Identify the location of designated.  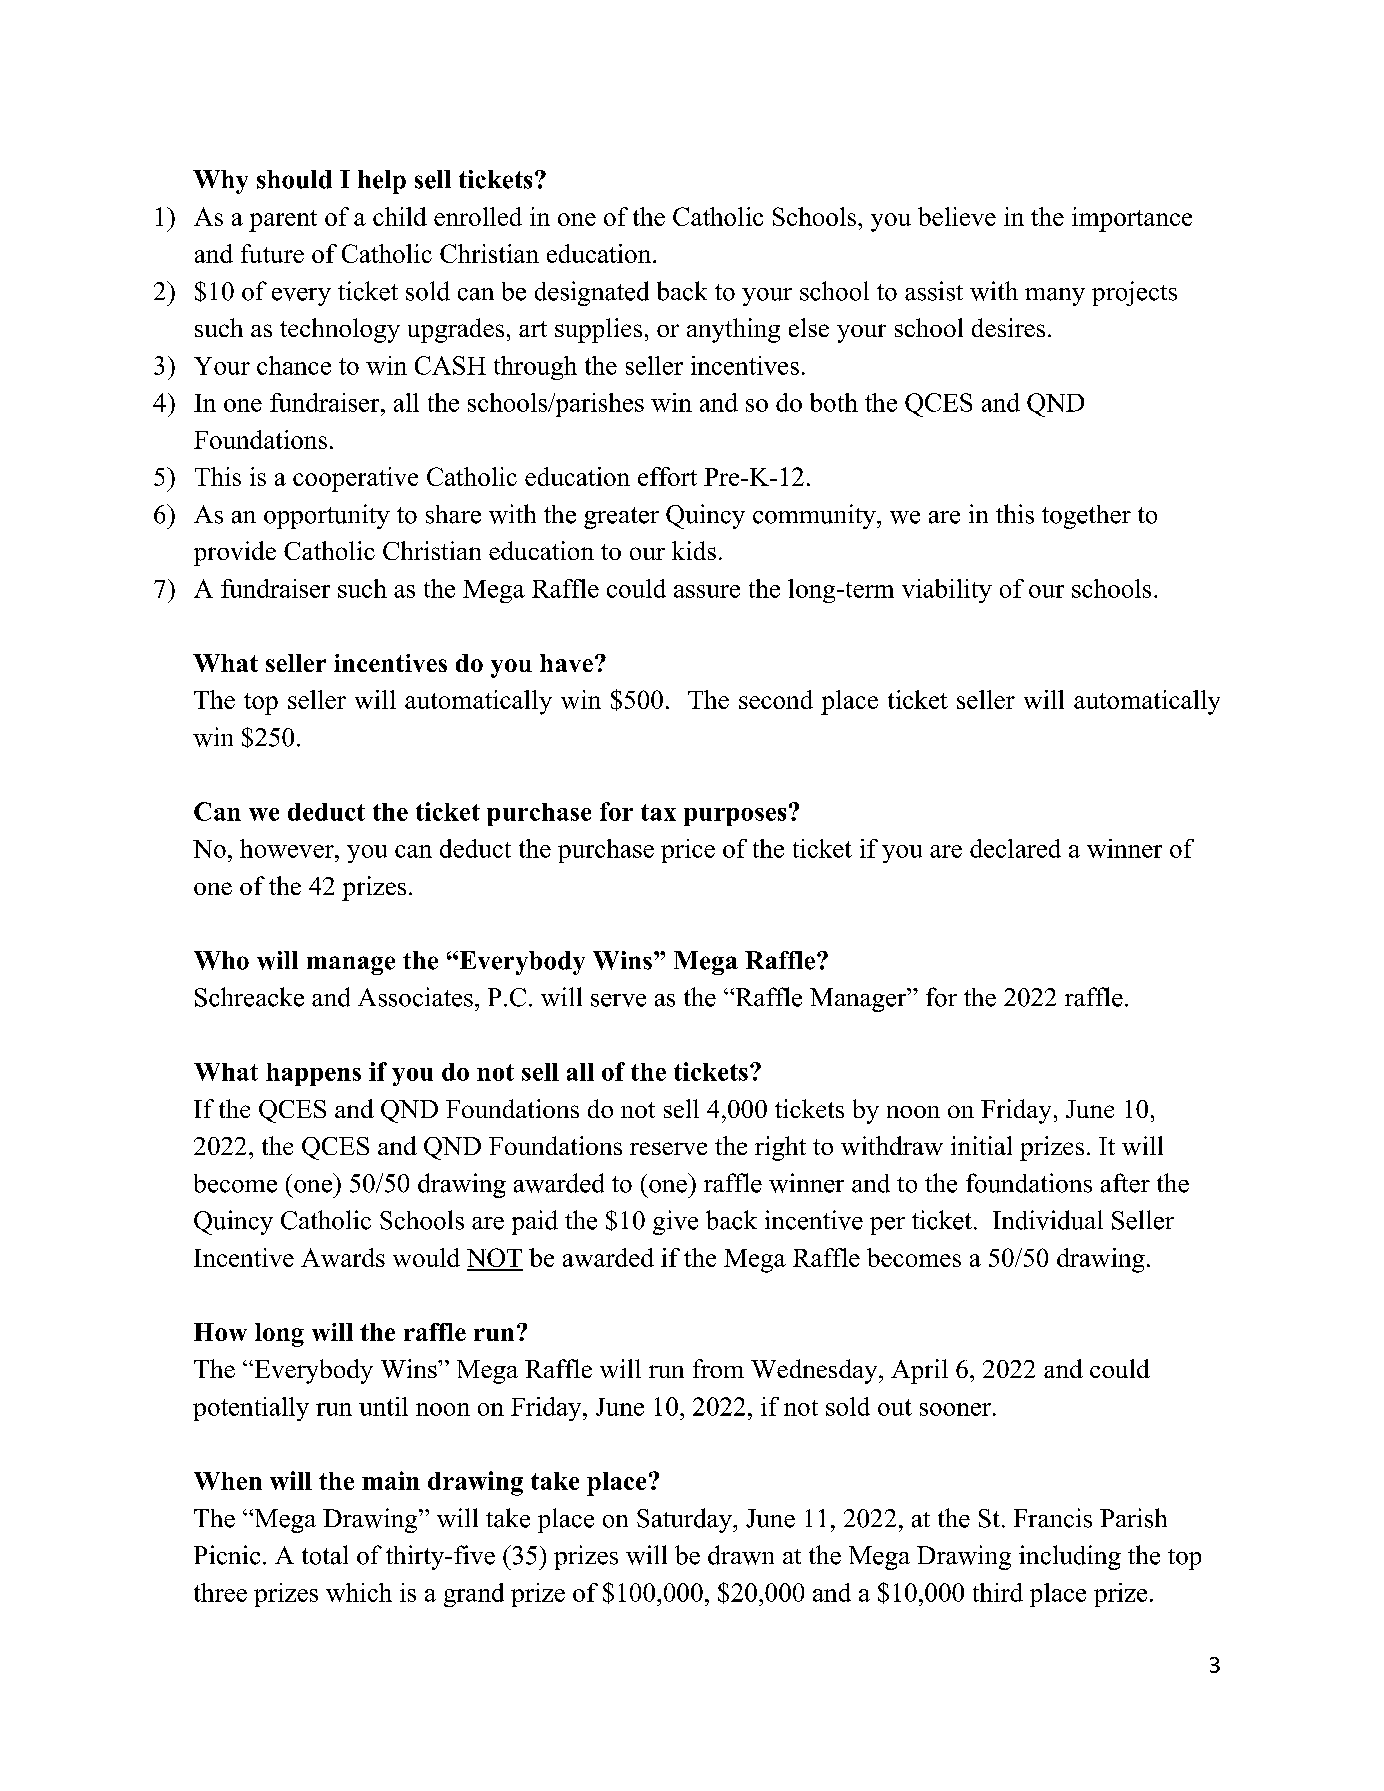
(592, 293).
